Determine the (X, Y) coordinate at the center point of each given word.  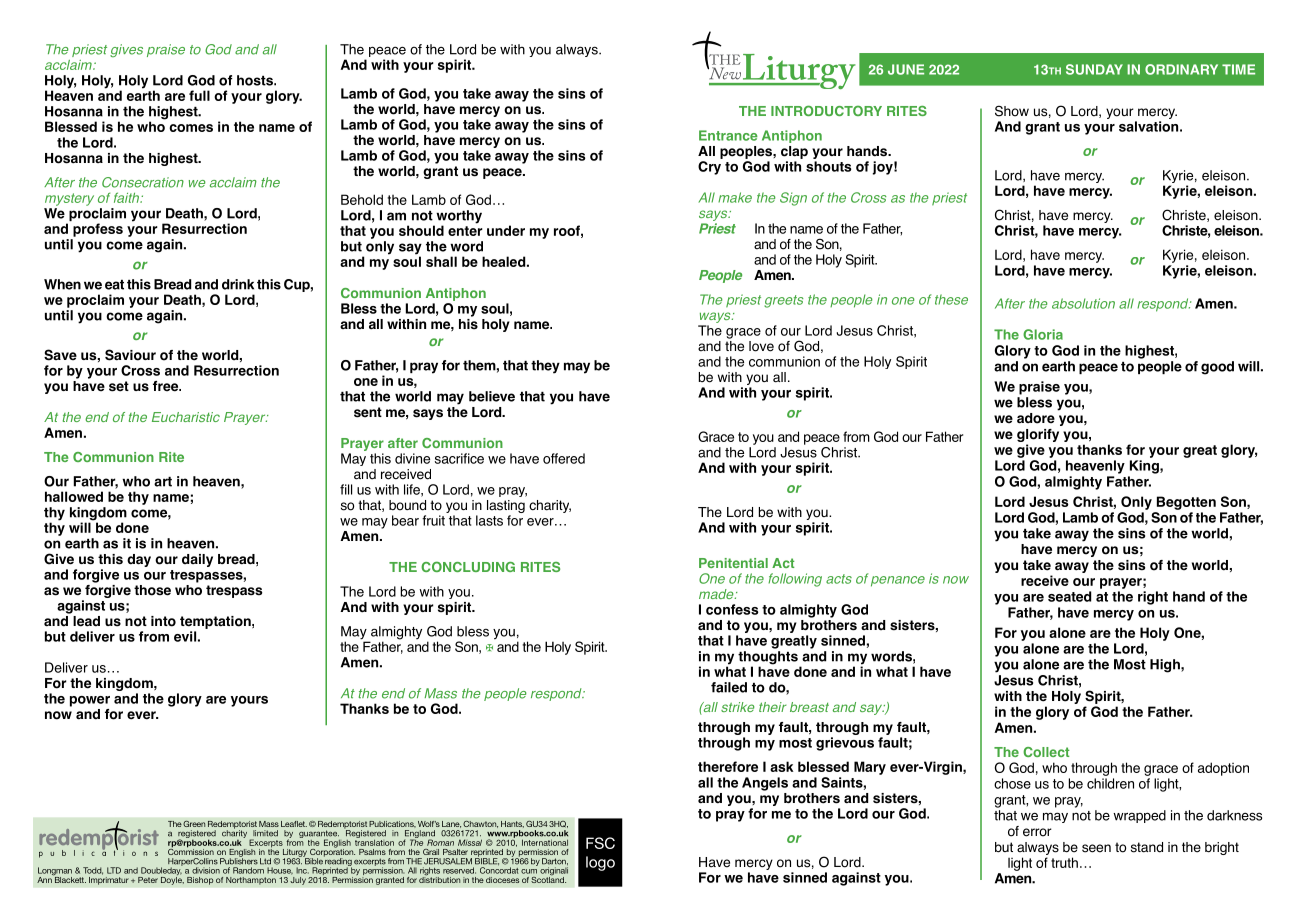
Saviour (130, 355)
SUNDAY (1094, 69)
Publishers (239, 860)
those (152, 590)
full (199, 95)
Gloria (1043, 334)
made (717, 594)
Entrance (728, 135)
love (761, 346)
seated (1069, 596)
